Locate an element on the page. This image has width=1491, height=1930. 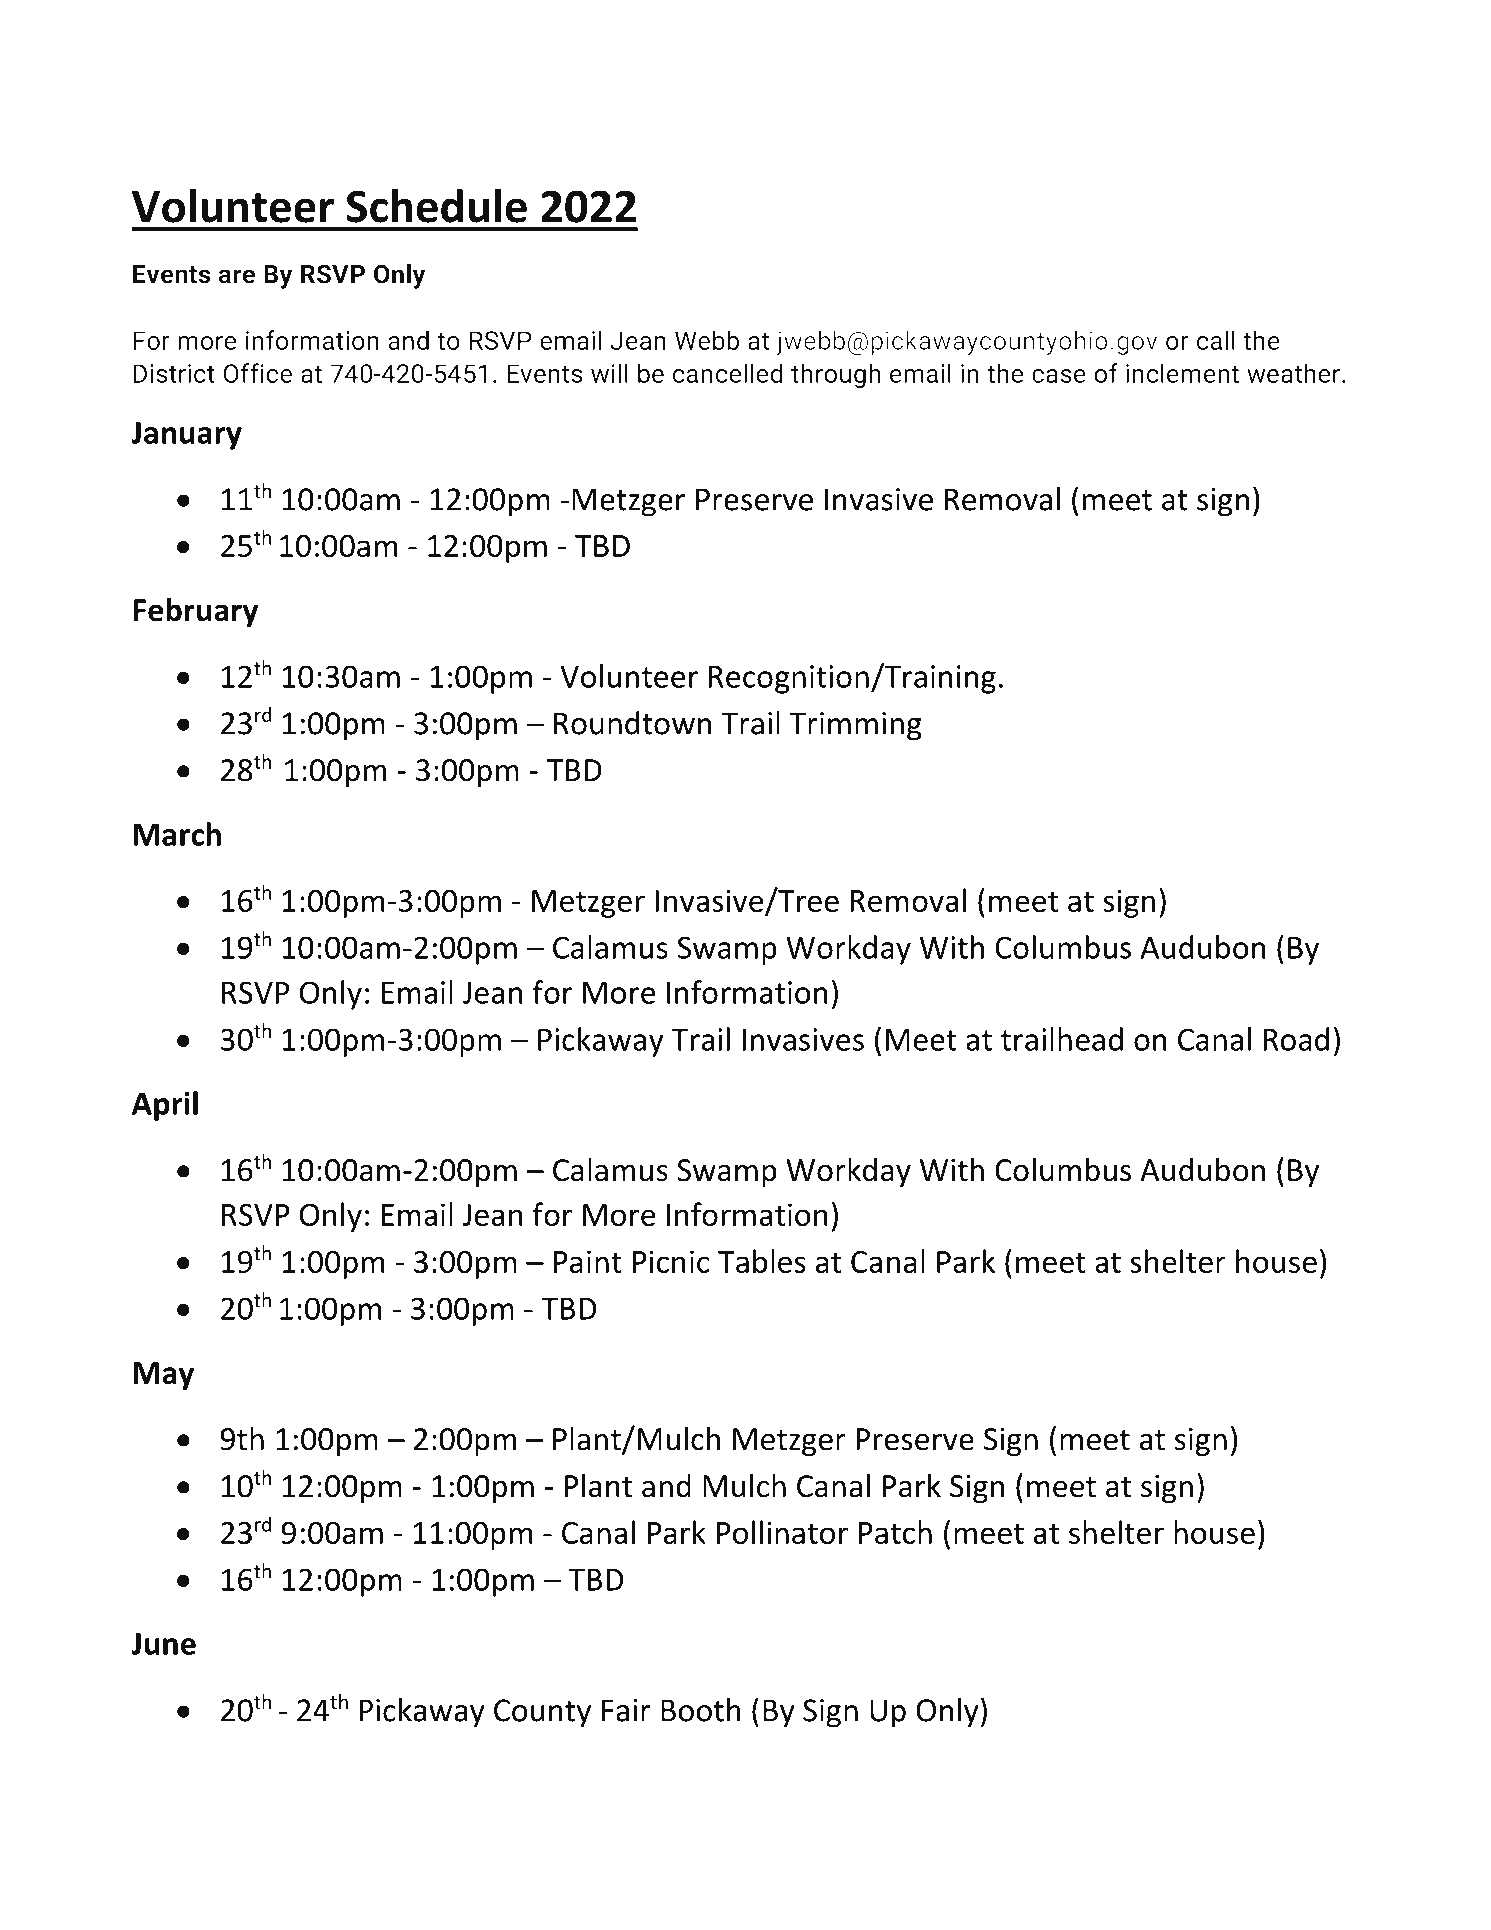
Tables is located at coordinates (762, 1261).
